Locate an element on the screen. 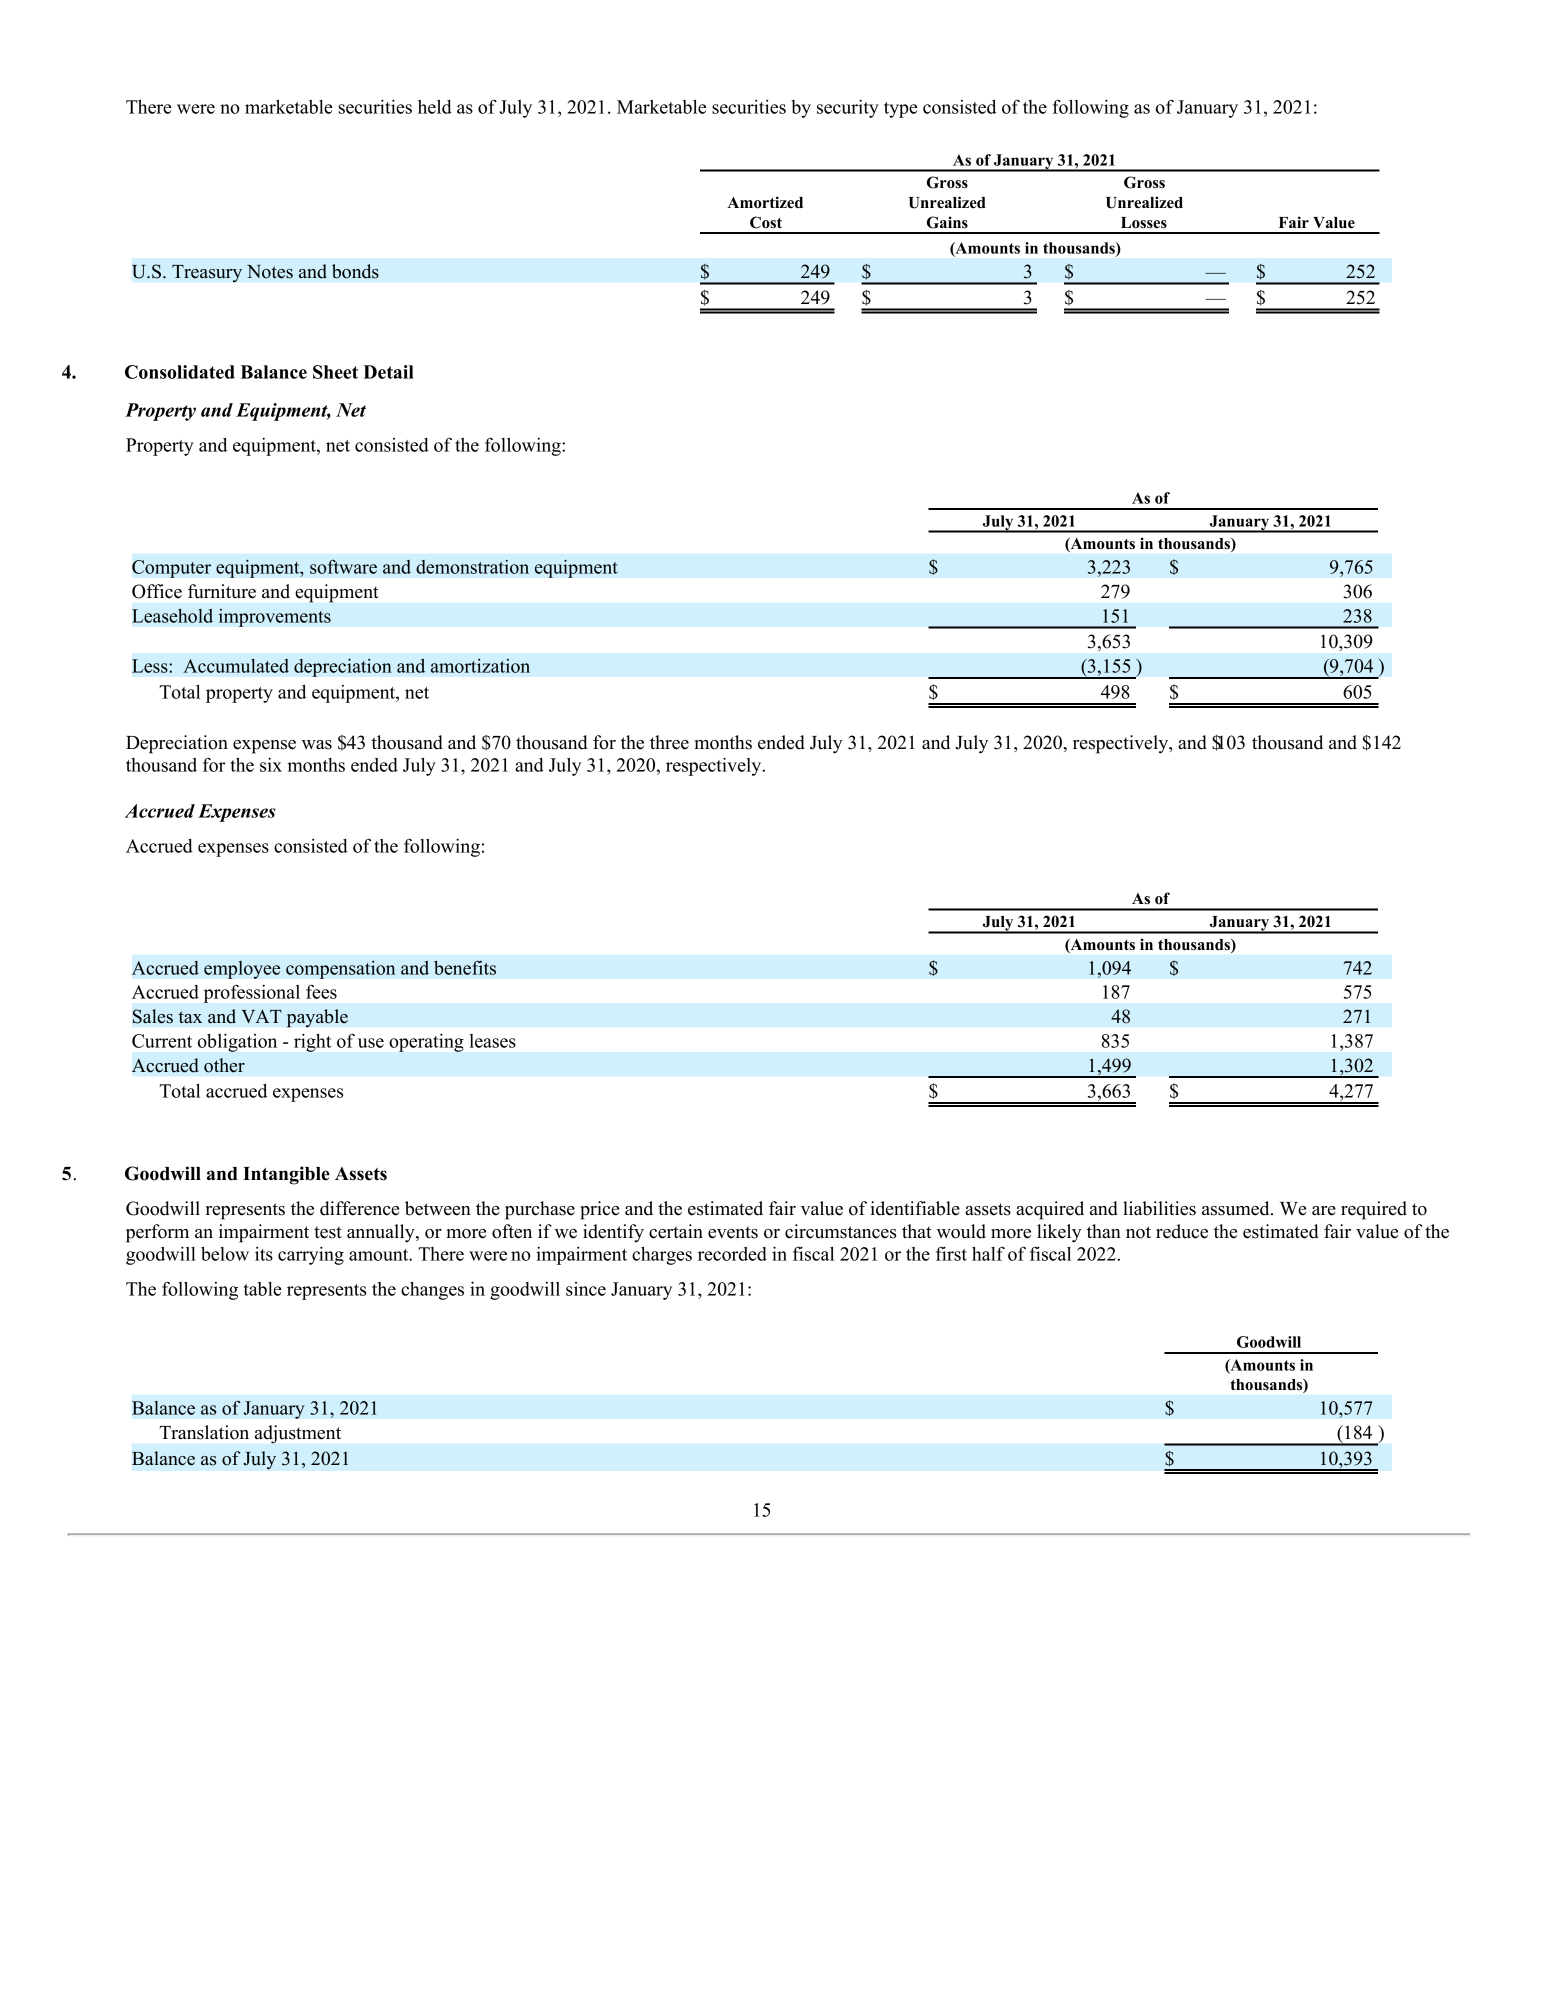 The image size is (1554, 2011). Losses is located at coordinates (1144, 223).
